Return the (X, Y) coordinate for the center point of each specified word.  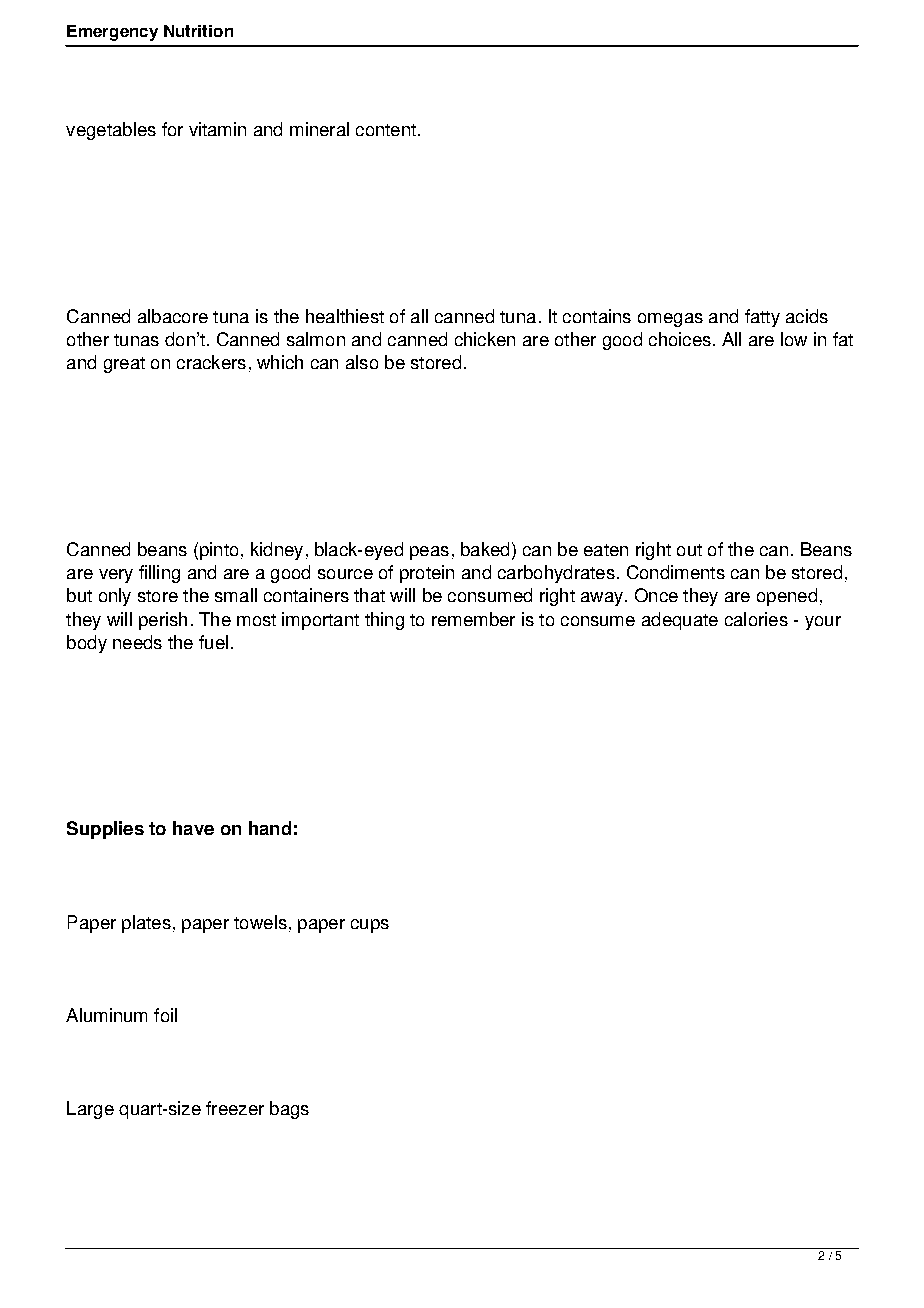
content (386, 130)
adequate (680, 621)
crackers (211, 362)
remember (473, 619)
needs (137, 642)
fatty (762, 318)
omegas (670, 320)
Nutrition (198, 31)
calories (756, 619)
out (689, 550)
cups (370, 926)
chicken (485, 339)
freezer (235, 1108)
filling (159, 574)
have (193, 828)
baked (485, 549)
